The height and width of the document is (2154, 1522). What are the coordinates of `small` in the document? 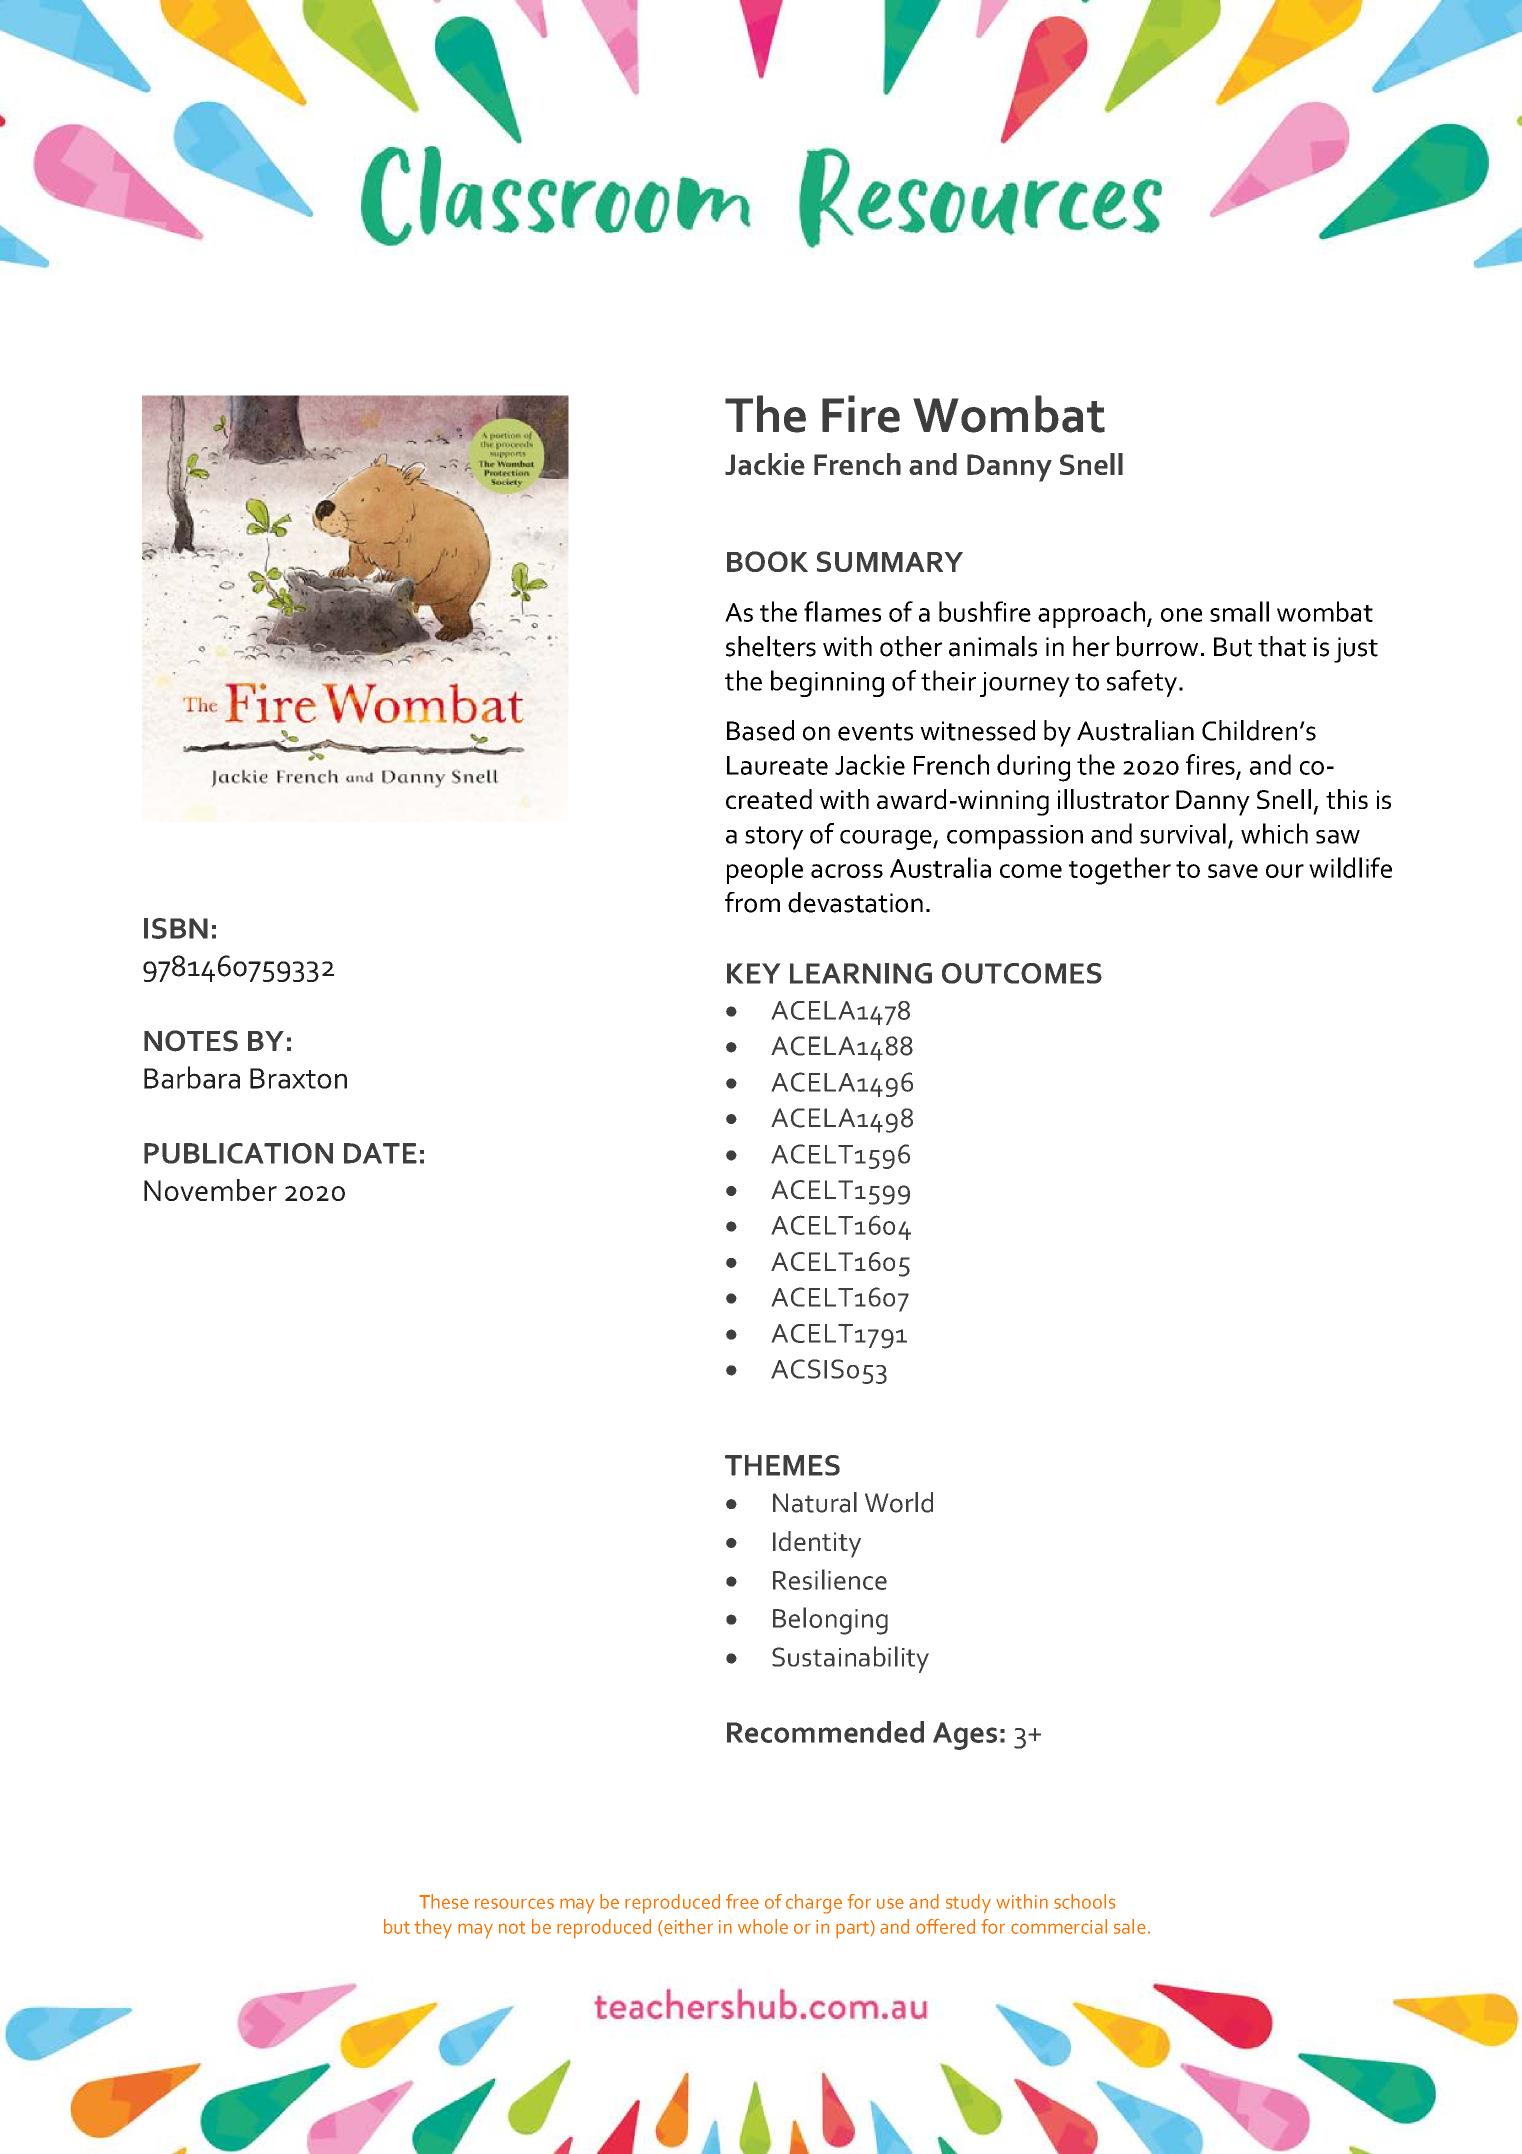 It's located at (1239, 611).
